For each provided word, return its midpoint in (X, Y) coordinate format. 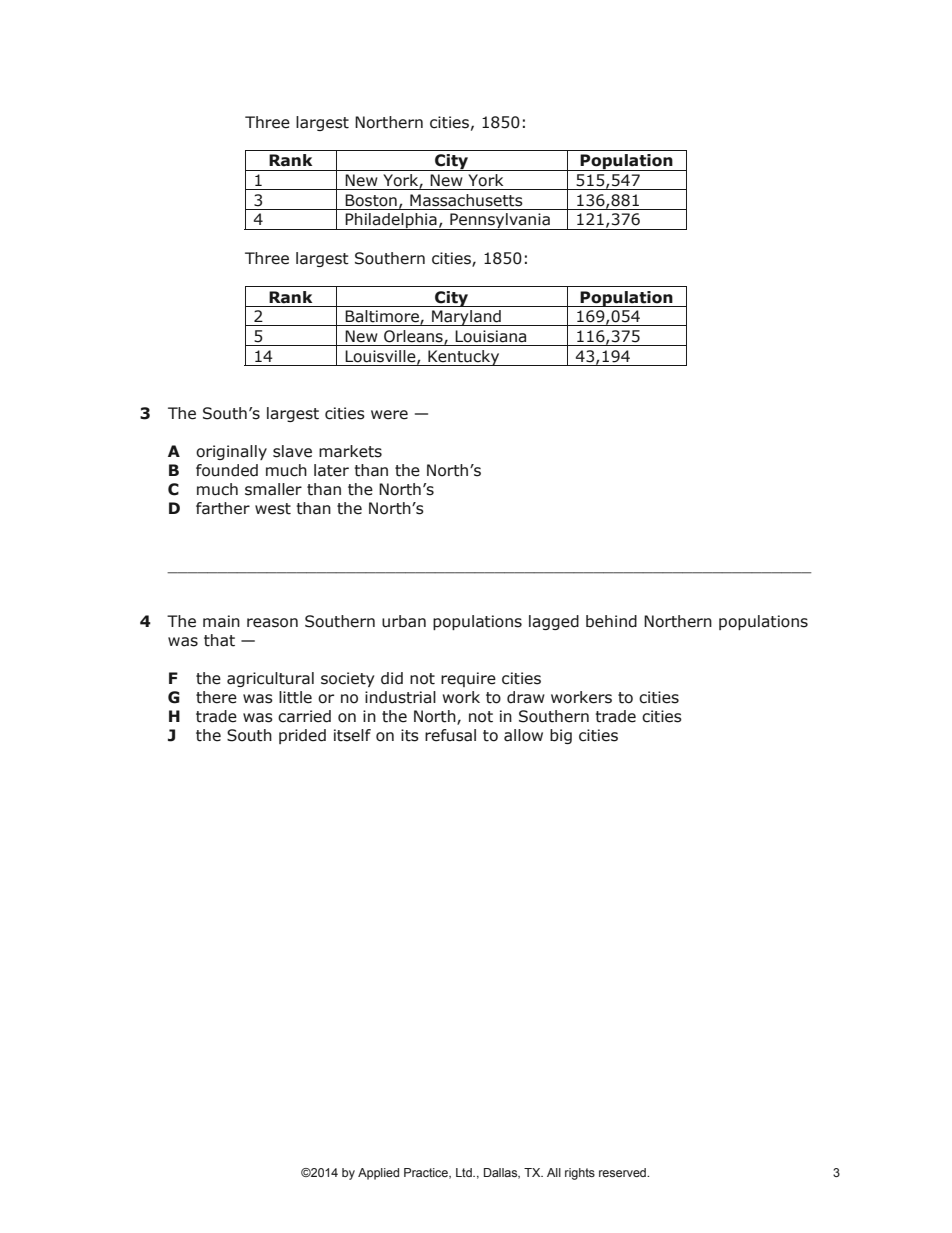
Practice (427, 1173)
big (561, 736)
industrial (400, 697)
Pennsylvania (500, 221)
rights (580, 1174)
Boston (371, 200)
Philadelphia (391, 221)
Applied (378, 1174)
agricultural (270, 679)
